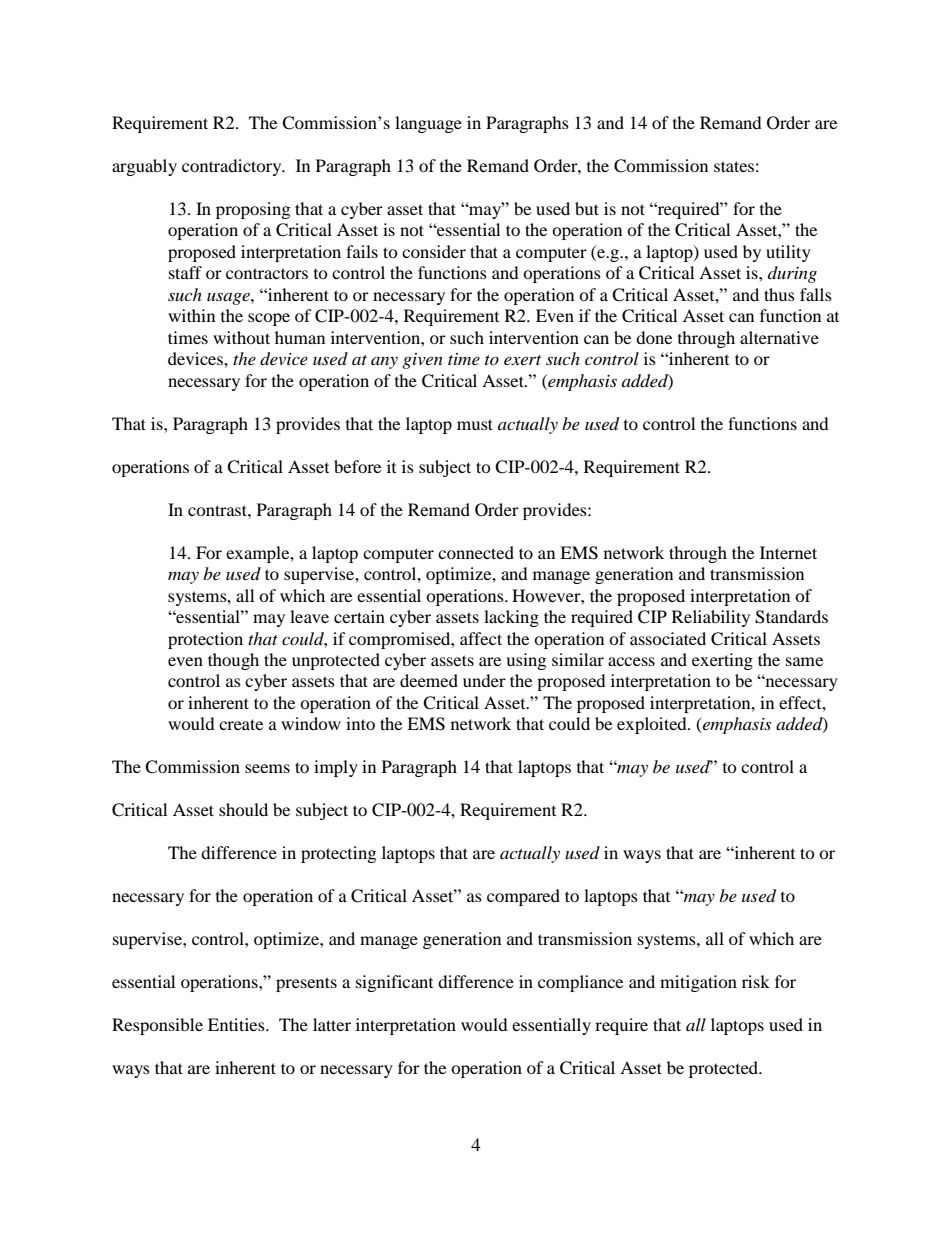  Describe the element at coordinates (779, 337) in the document. I see `alternative` at that location.
